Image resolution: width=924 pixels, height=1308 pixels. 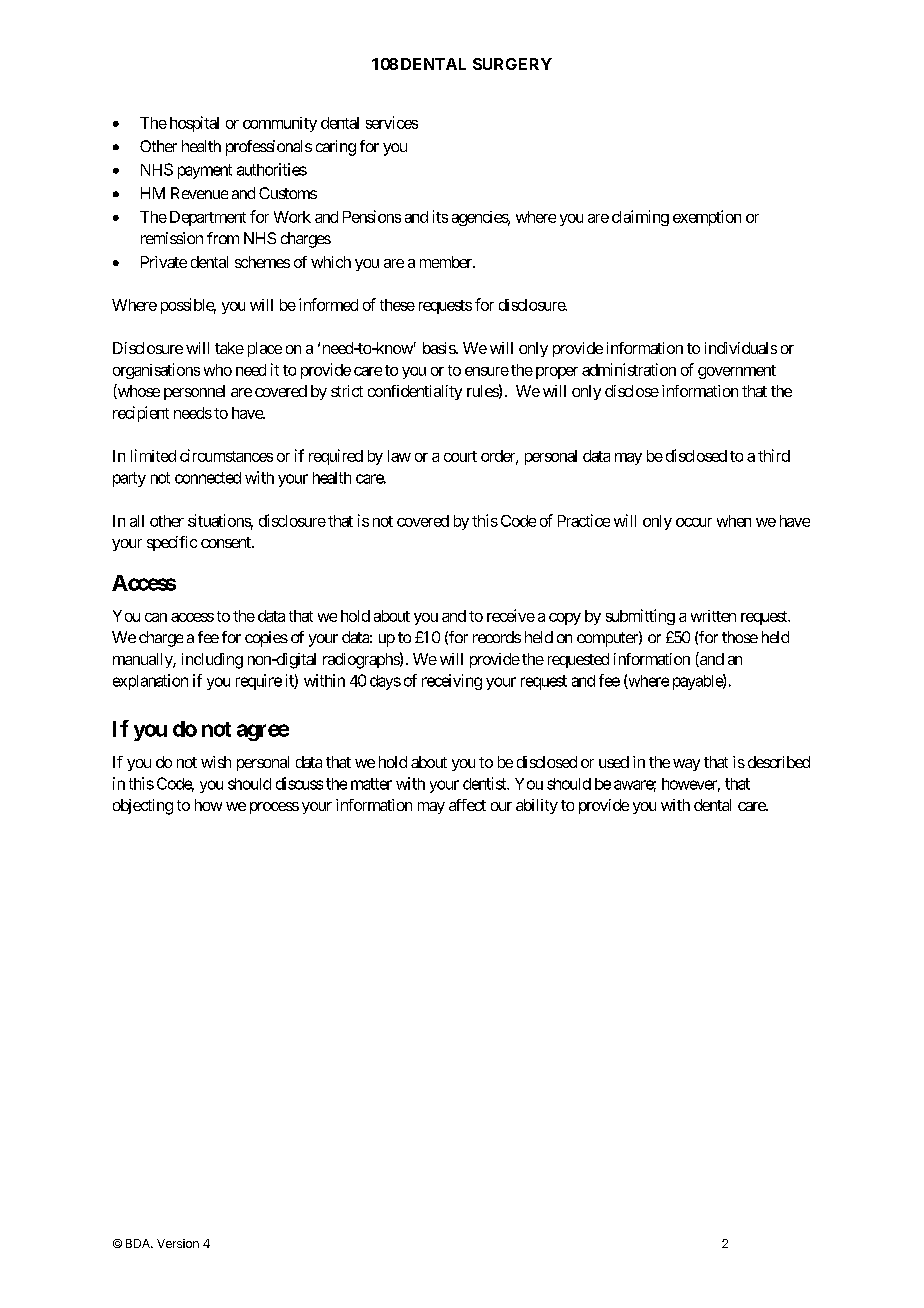 What do you see at coordinates (707, 218) in the screenshot?
I see `exemption` at bounding box center [707, 218].
